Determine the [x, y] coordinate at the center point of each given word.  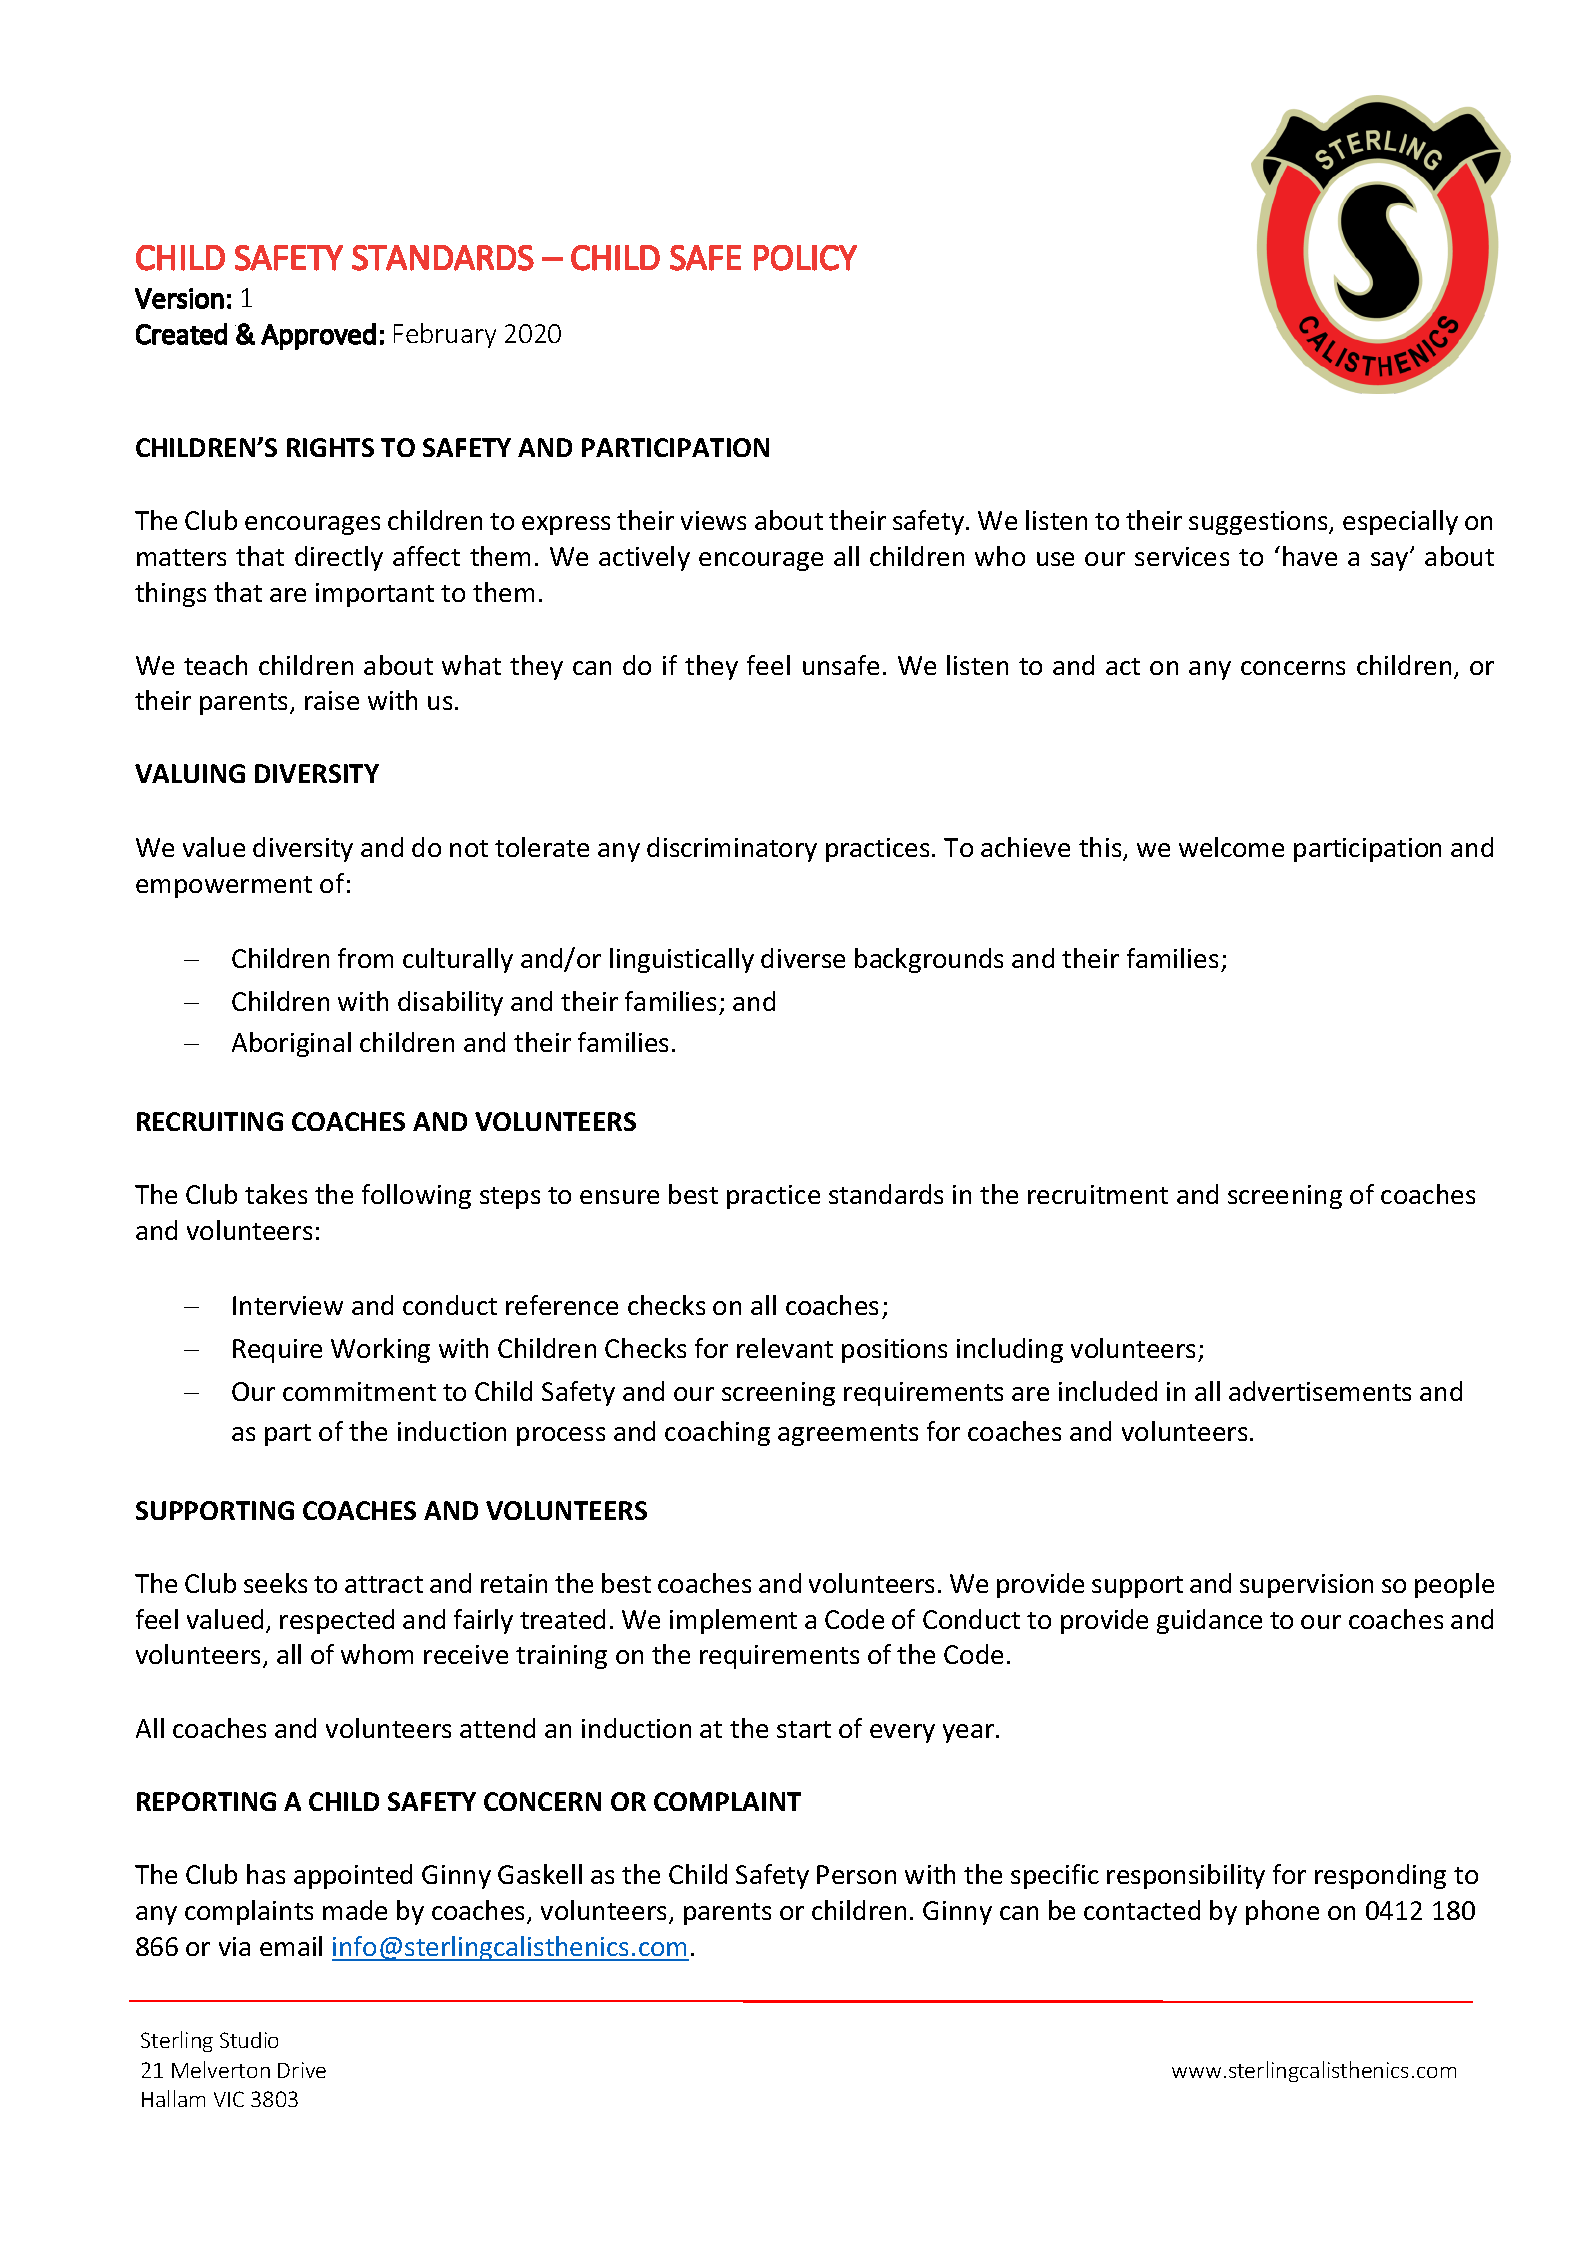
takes [276, 1194]
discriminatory [732, 849]
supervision [1306, 1586]
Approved [318, 336]
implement [733, 1621]
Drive [302, 2070]
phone [1282, 1912]
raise [332, 700]
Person [856, 1874]
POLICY [805, 258]
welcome [1231, 847]
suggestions [1259, 523]
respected [337, 1621]
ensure [619, 1197]
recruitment [1098, 1194]
